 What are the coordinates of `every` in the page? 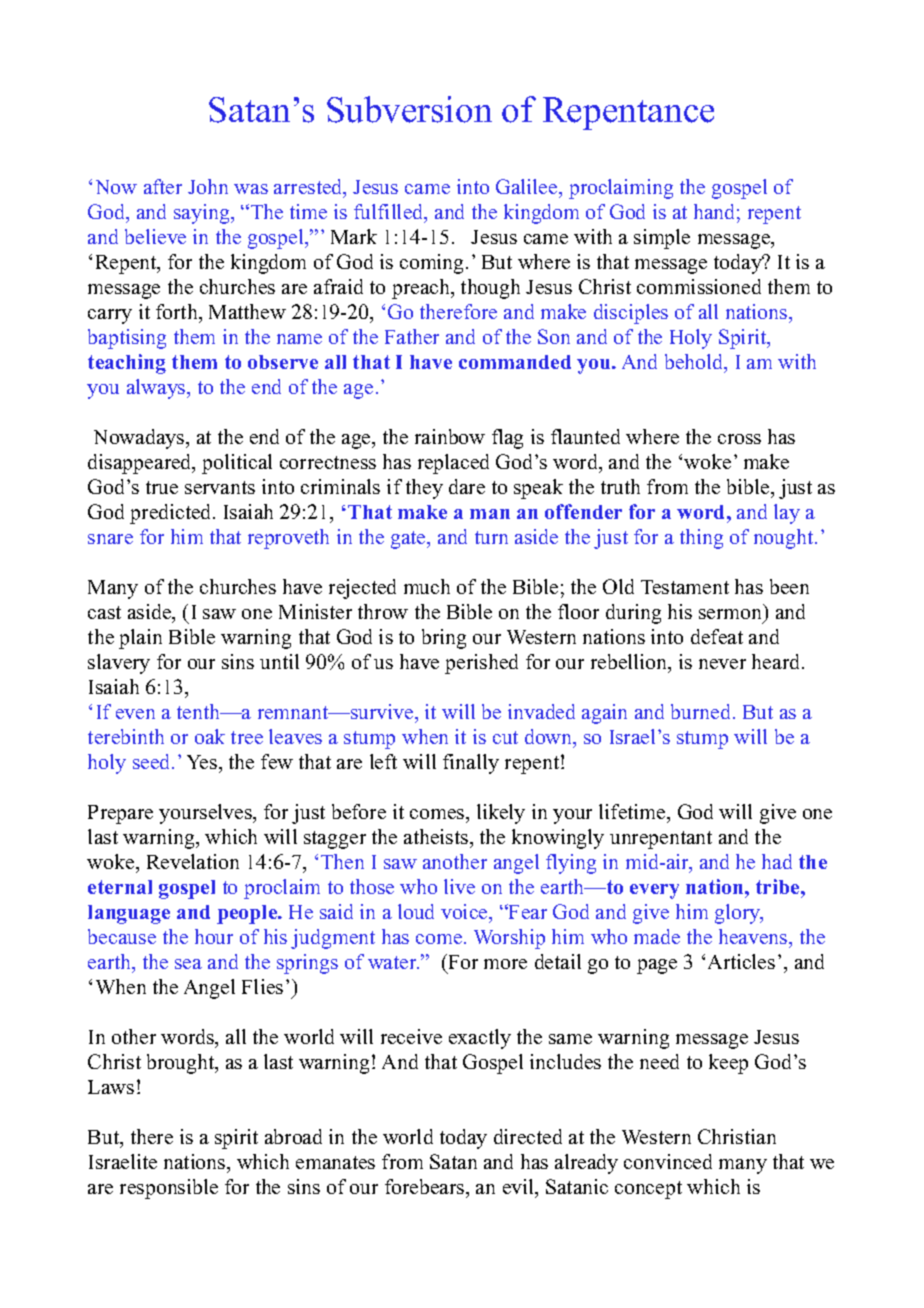 It's located at (654, 891).
